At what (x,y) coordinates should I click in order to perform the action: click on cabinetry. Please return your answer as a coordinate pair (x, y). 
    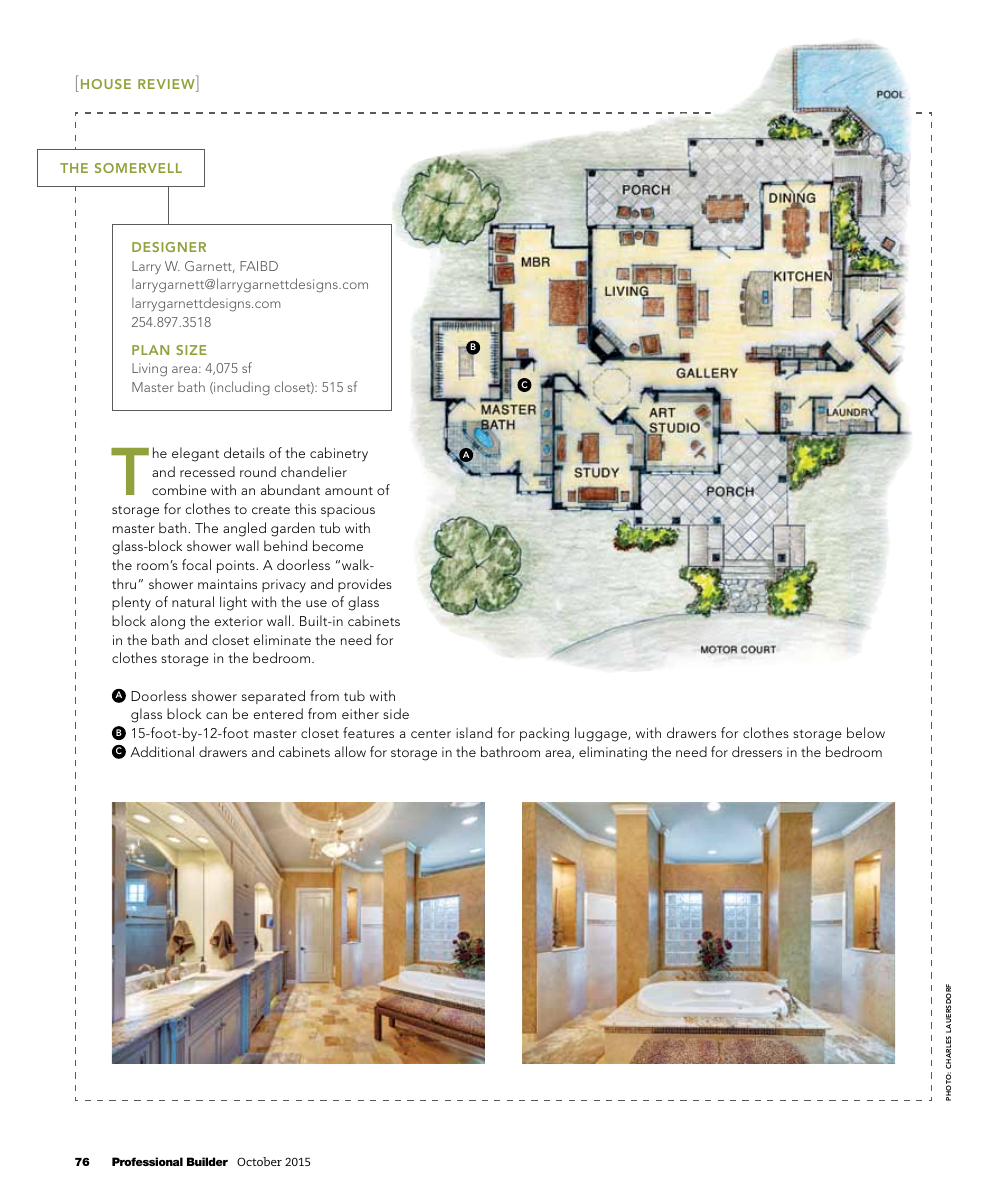
    Looking at the image, I should click on (339, 454).
